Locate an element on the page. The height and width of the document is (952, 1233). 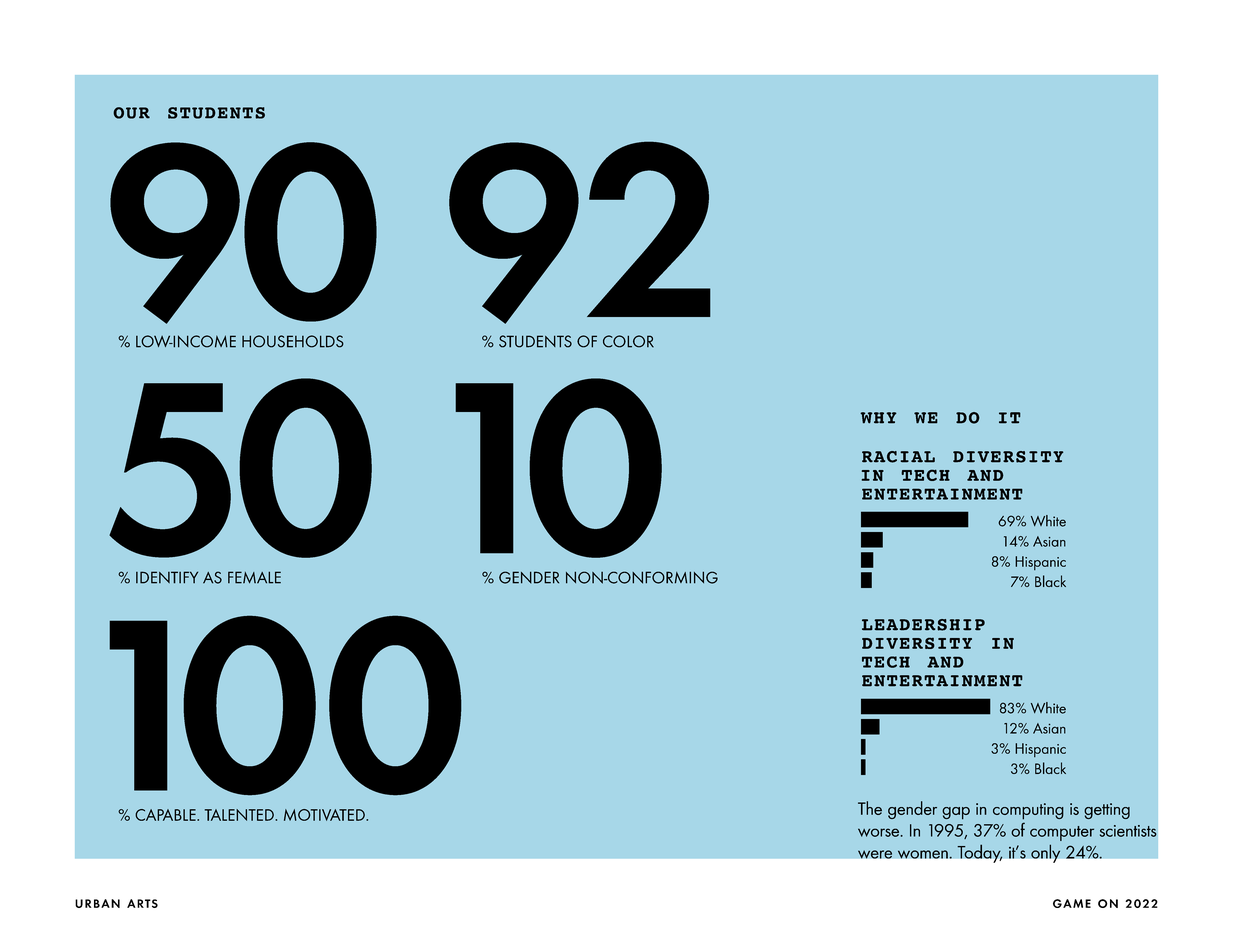
ARTS is located at coordinates (142, 903).
